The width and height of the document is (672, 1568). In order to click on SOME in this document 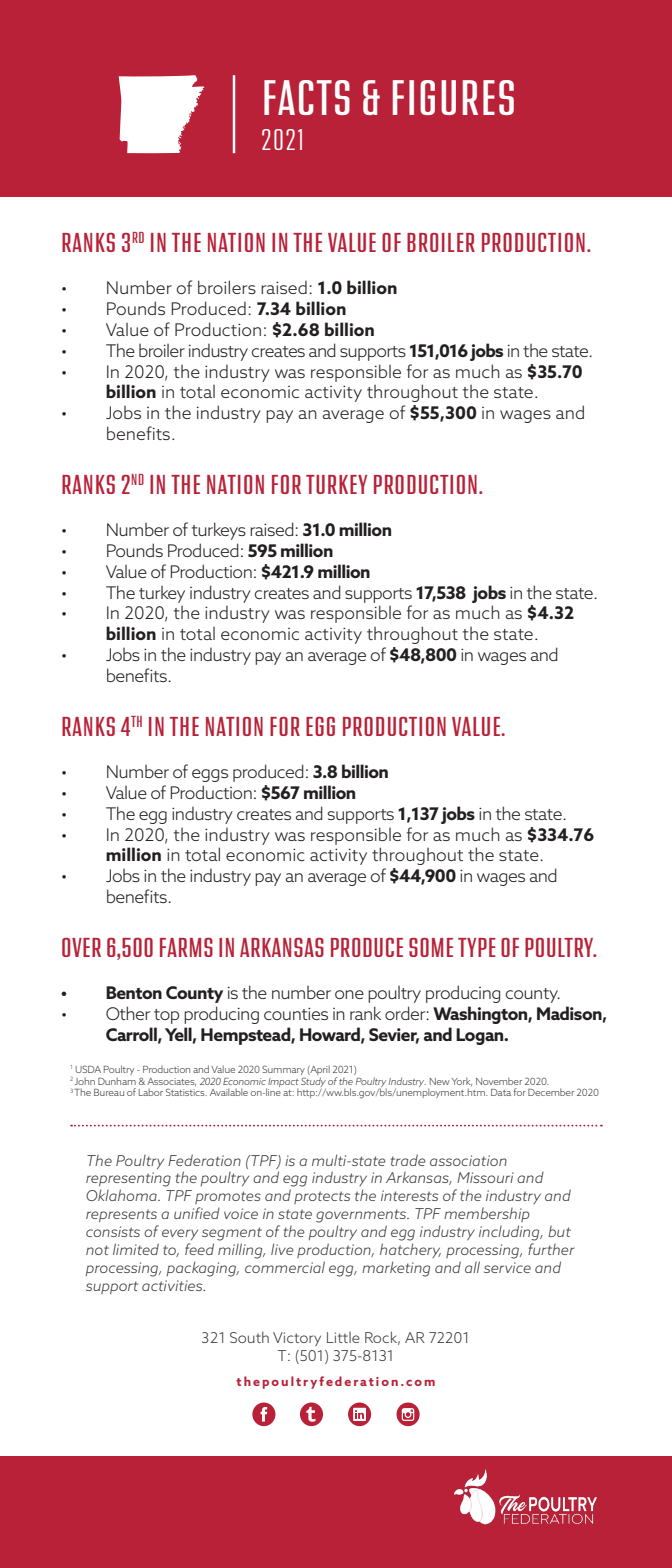, I will do `click(431, 947)`.
